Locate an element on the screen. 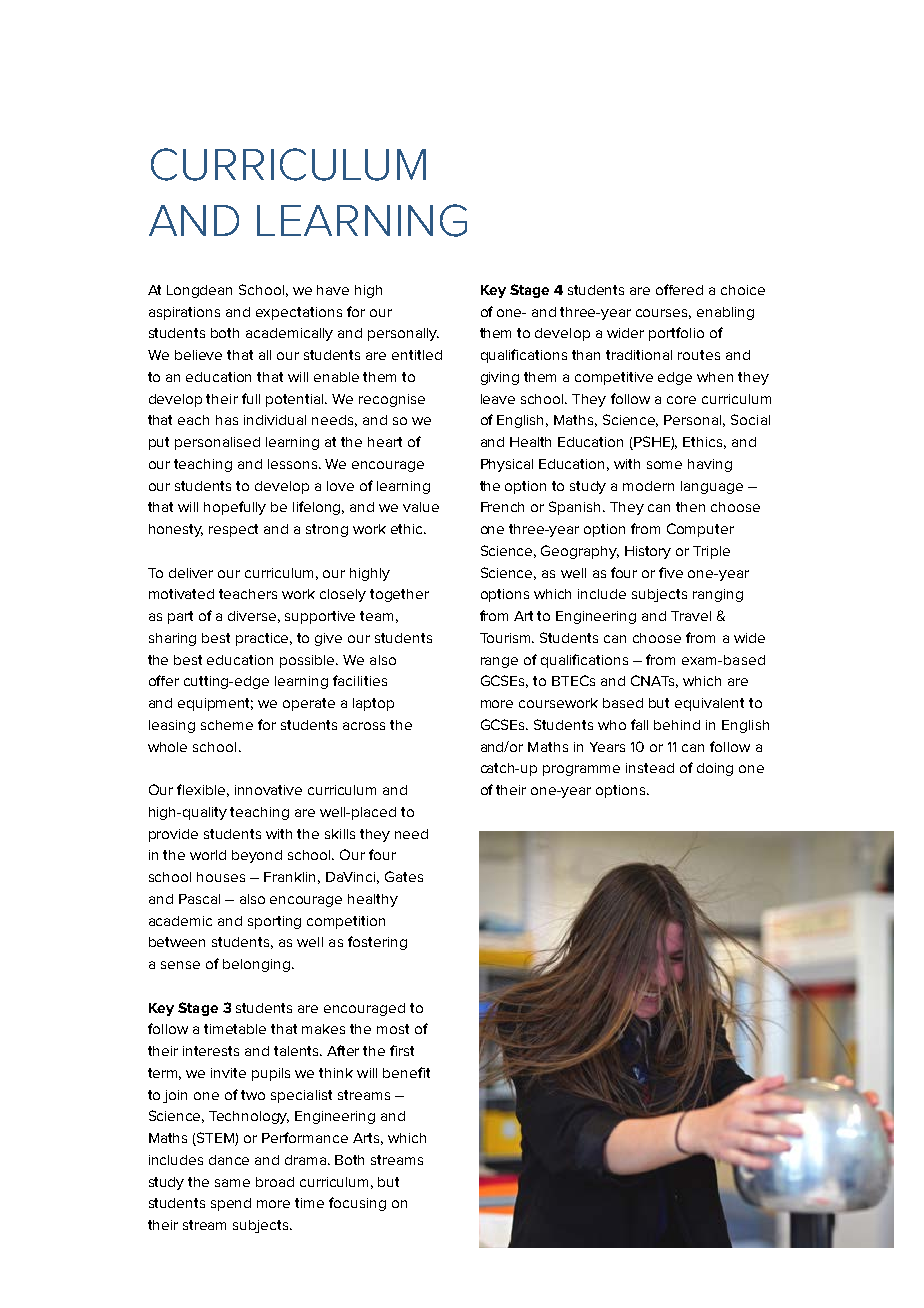 This screenshot has height=1308, width=924. across is located at coordinates (364, 726).
